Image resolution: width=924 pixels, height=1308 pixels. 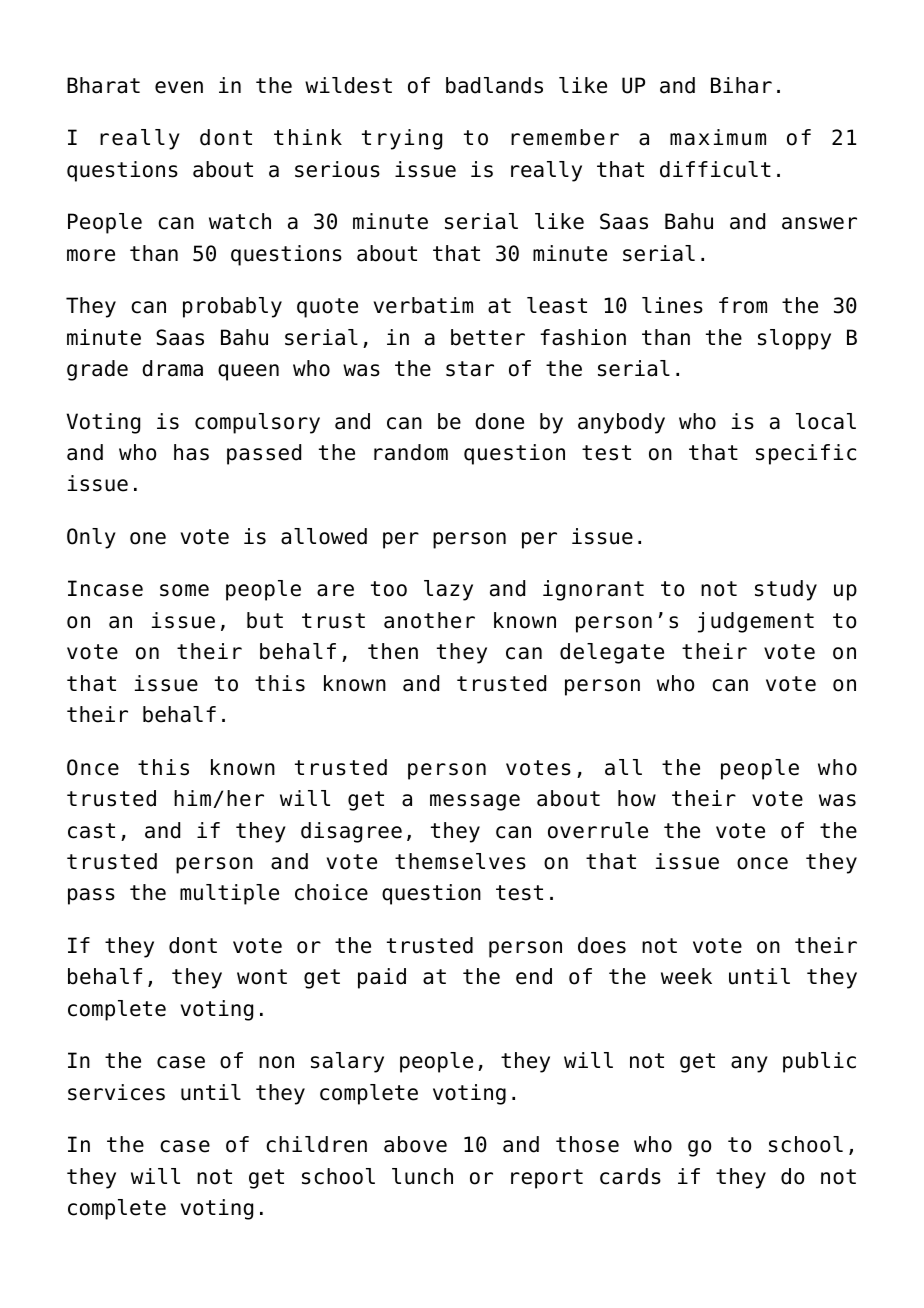 I want to click on how, so click(x=637, y=798).
